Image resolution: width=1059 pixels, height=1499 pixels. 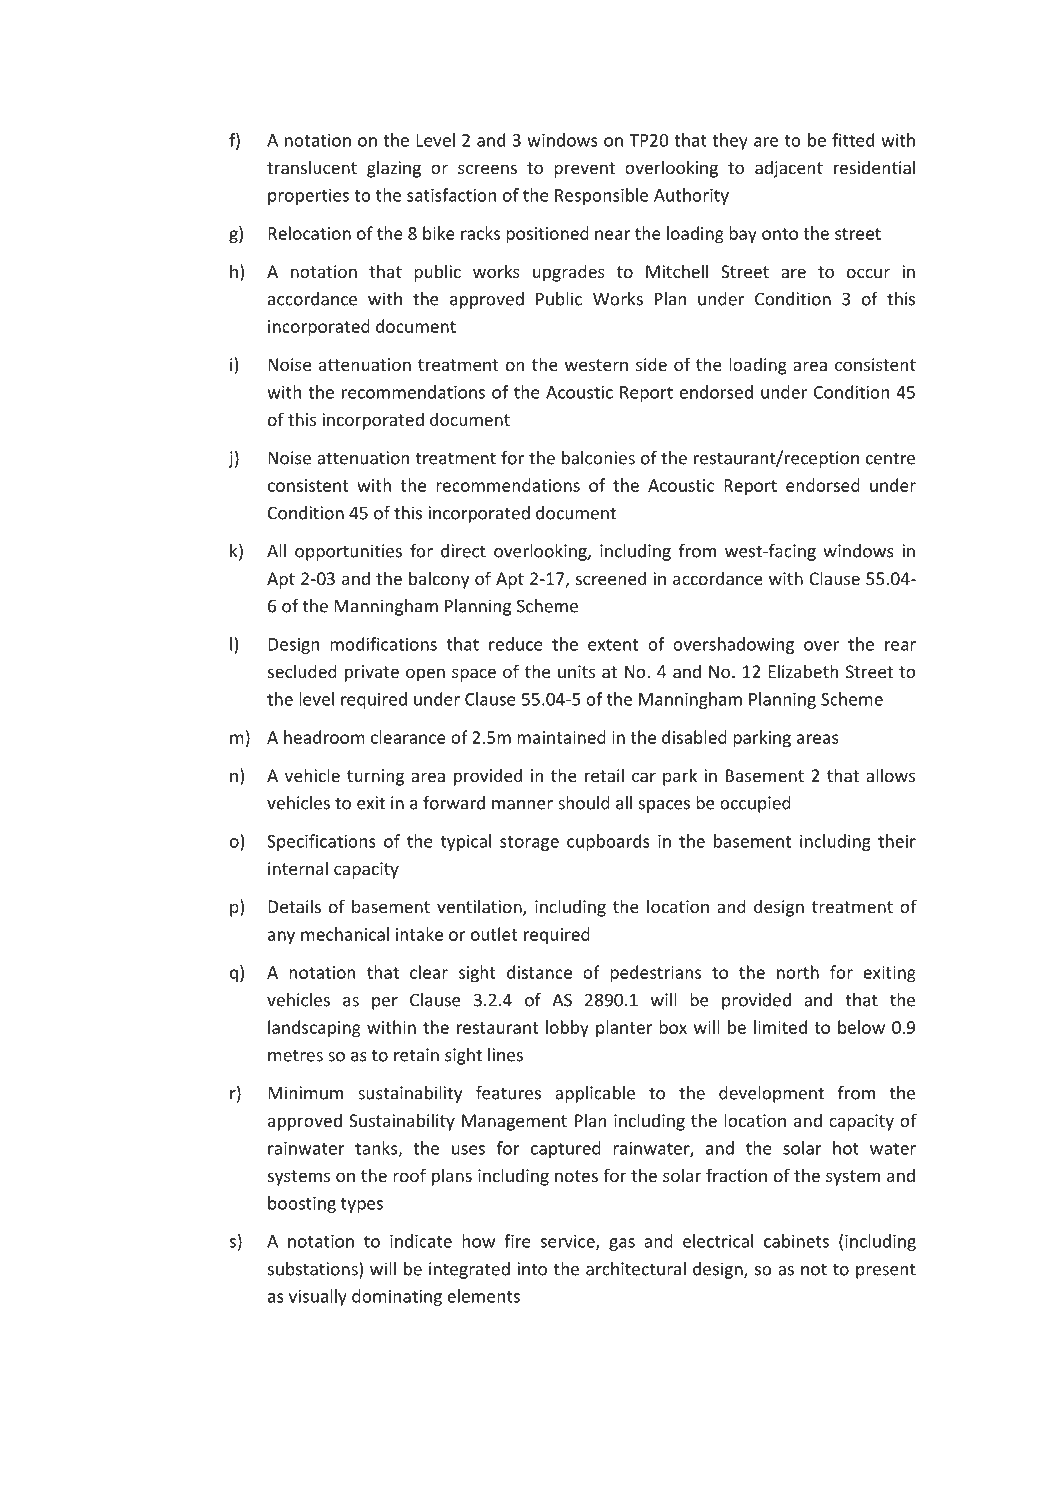 What do you see at coordinates (798, 972) in the screenshot?
I see `north` at bounding box center [798, 972].
